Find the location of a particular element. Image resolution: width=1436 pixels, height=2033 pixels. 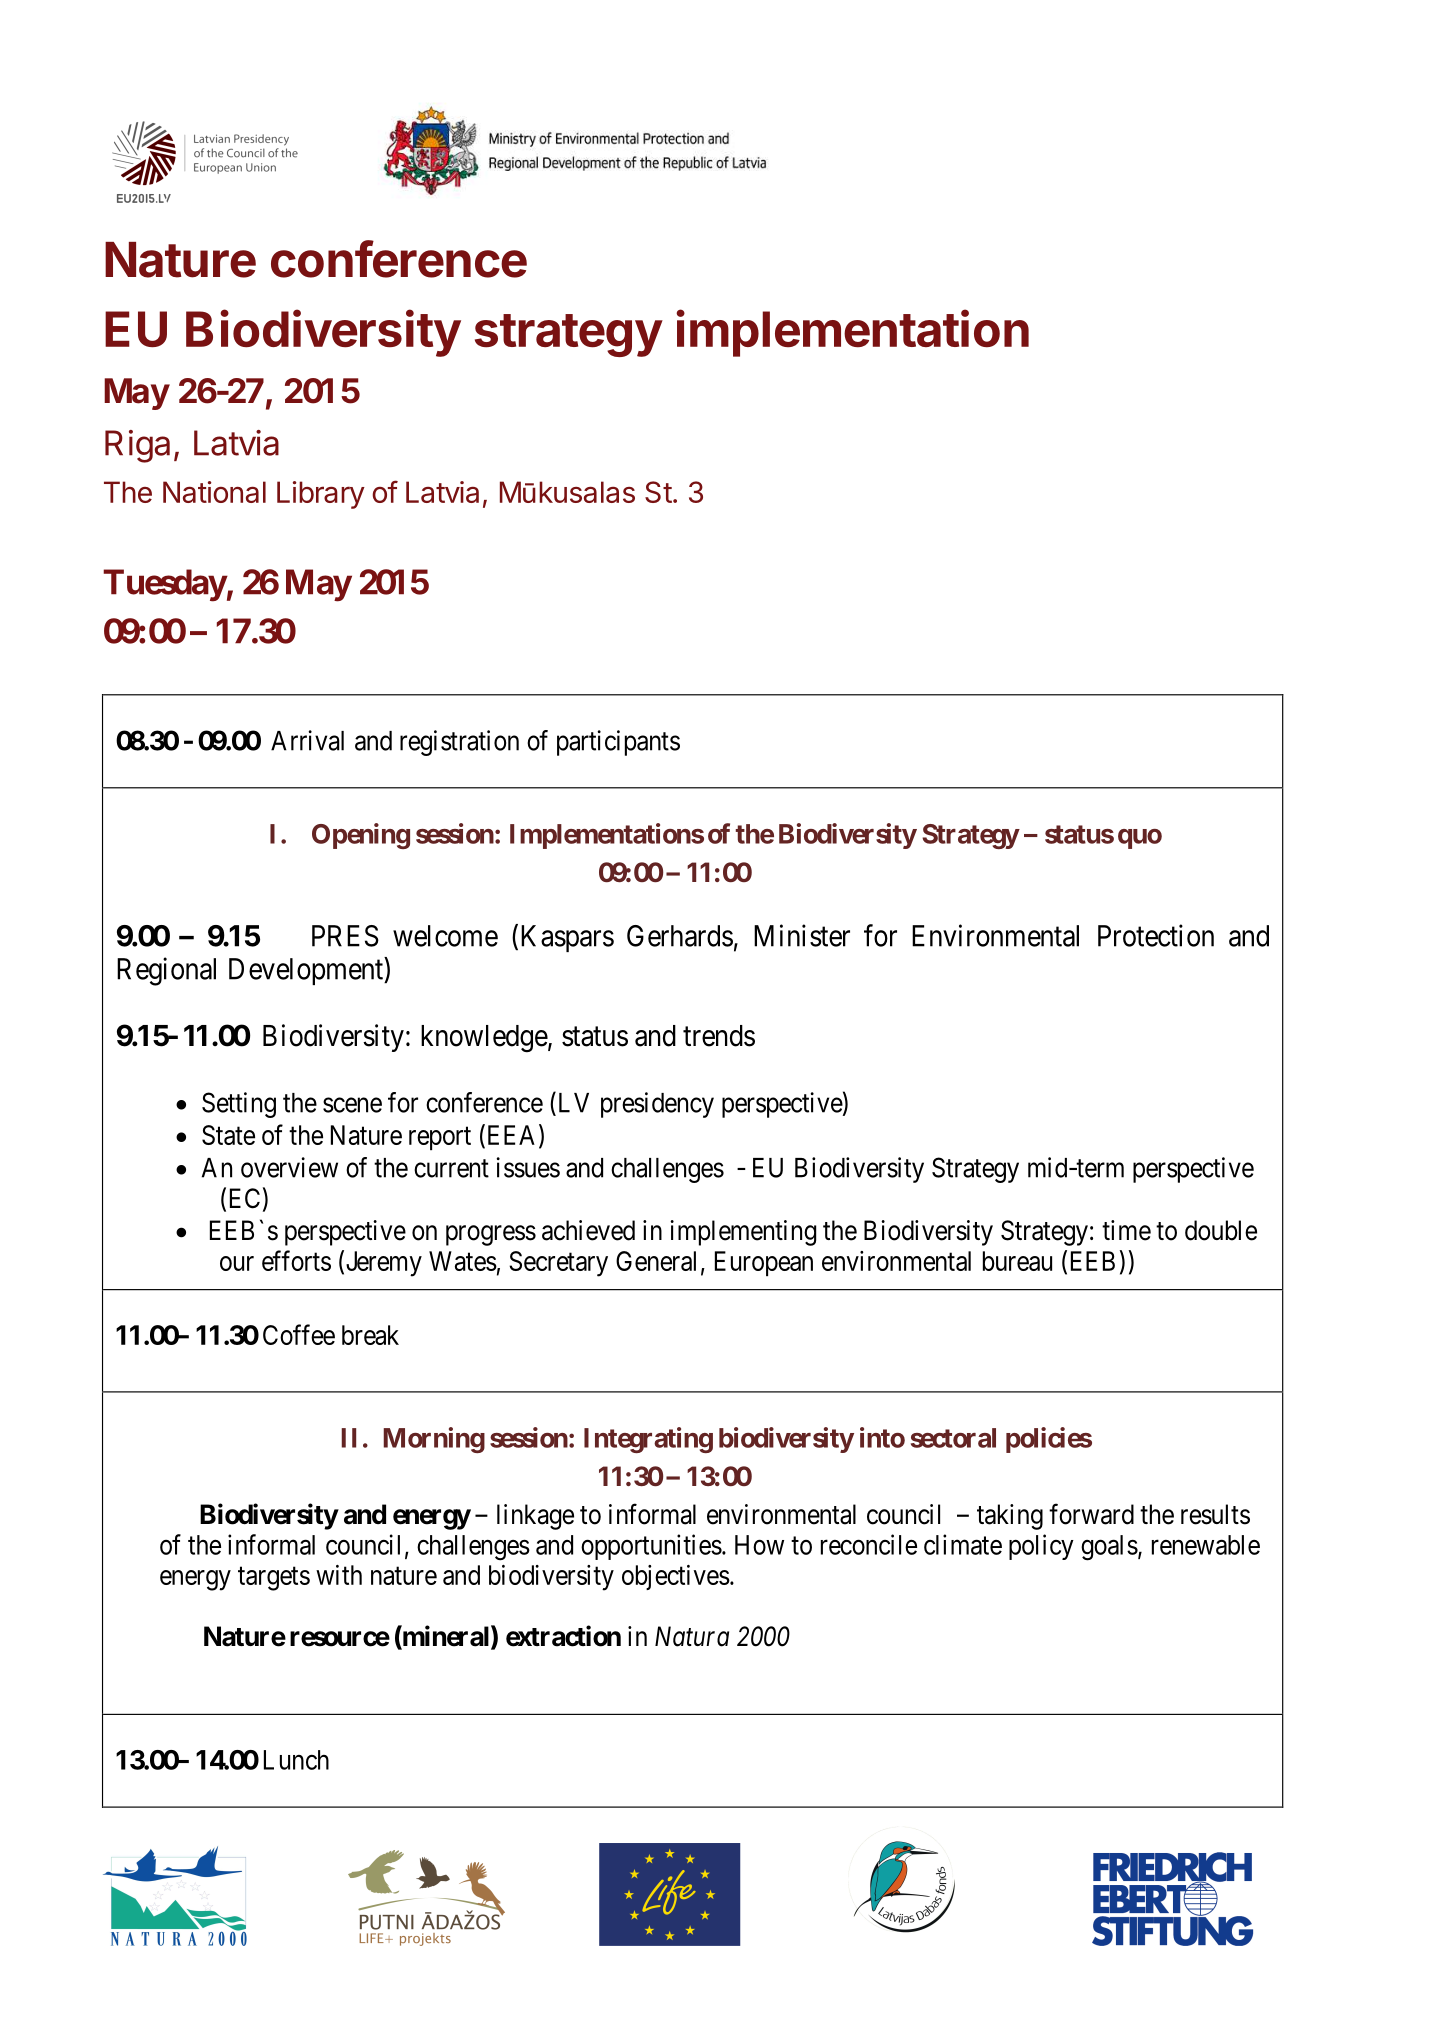

Lunch is located at coordinates (296, 1760).
